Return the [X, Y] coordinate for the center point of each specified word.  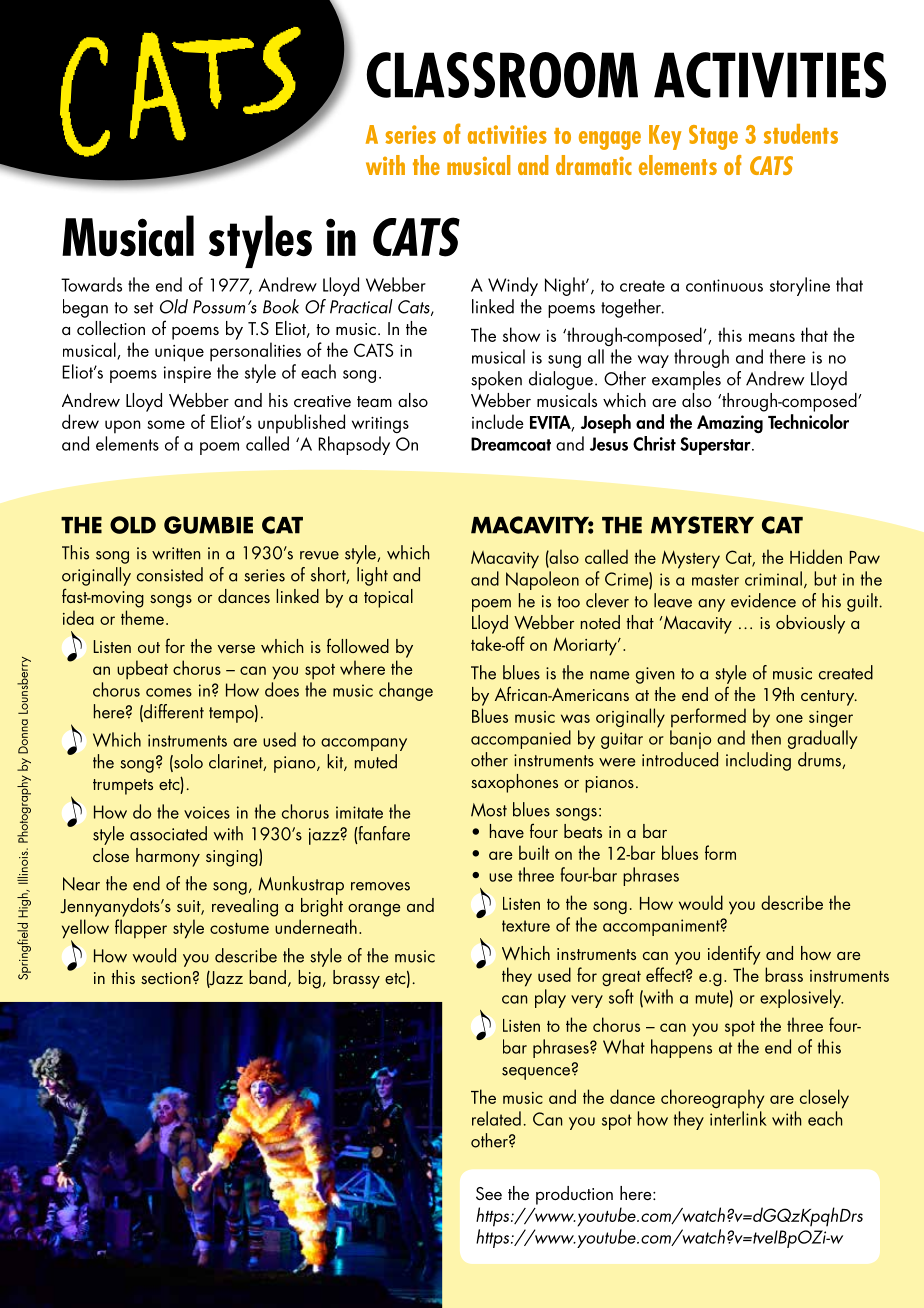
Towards [91, 284]
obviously [810, 624]
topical [388, 598]
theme [142, 617]
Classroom [502, 75]
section [166, 978]
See [489, 1193]
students [801, 134]
